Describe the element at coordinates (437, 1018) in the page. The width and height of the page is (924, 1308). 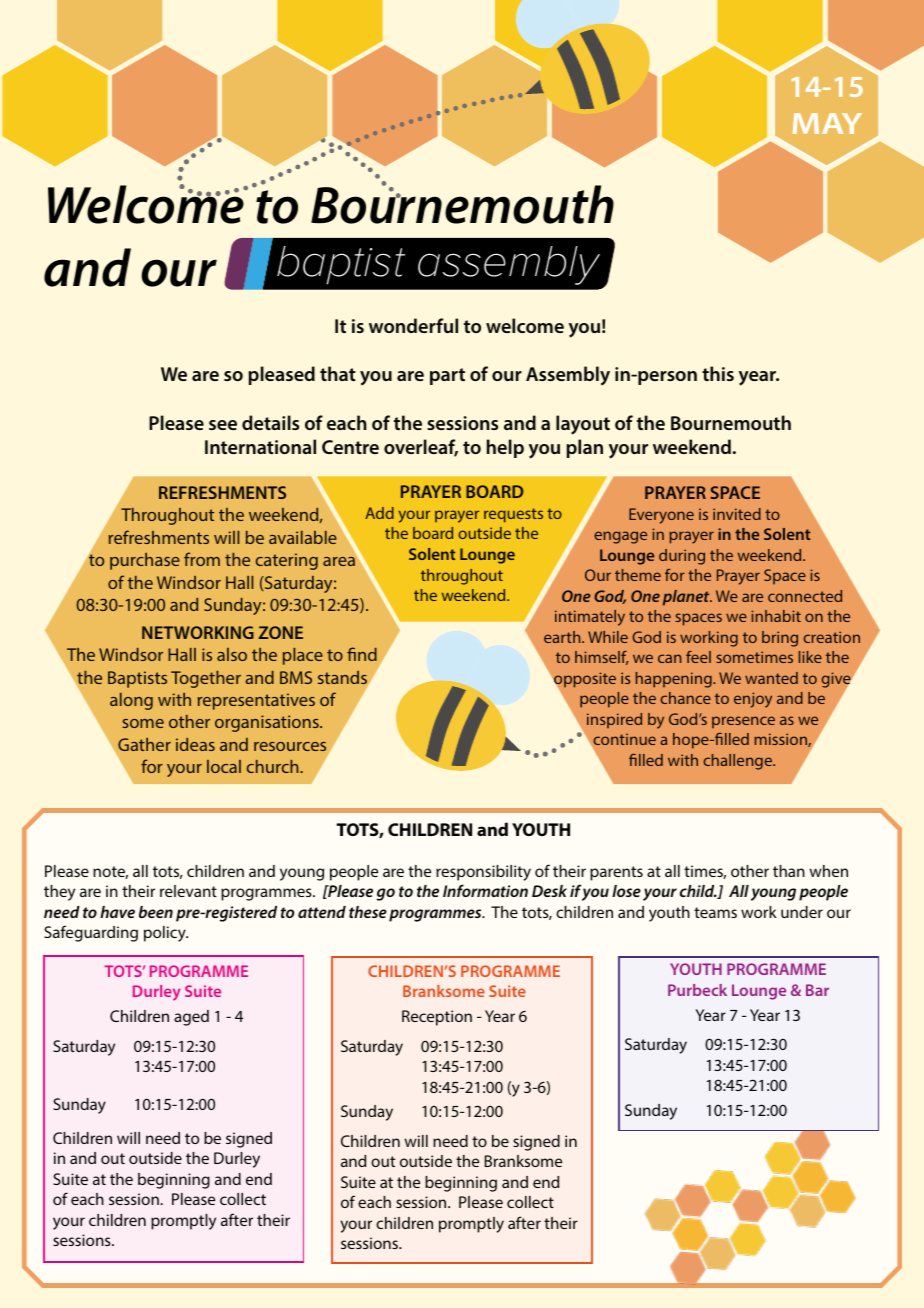
I see `Reception` at that location.
